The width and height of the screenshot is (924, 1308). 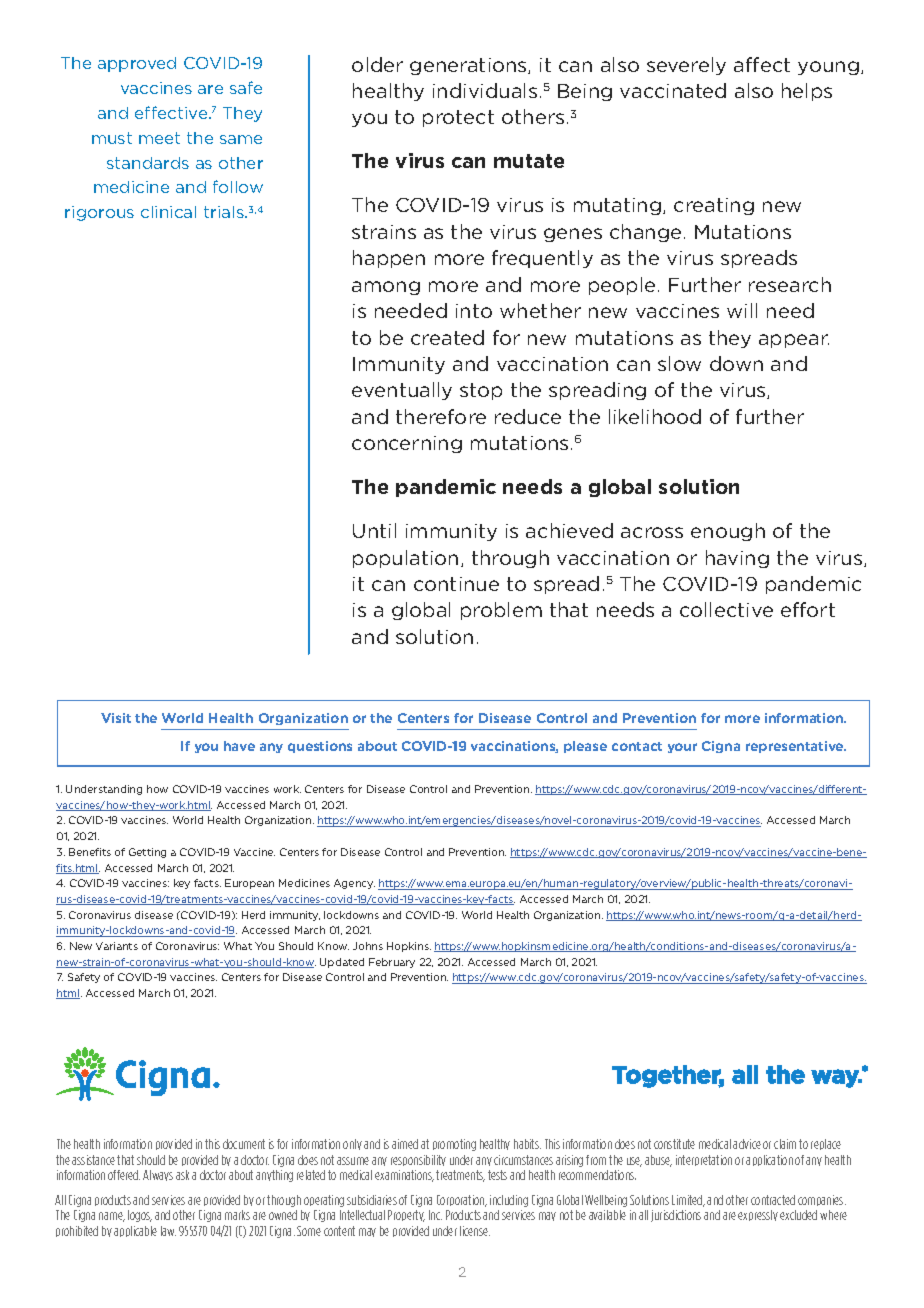 I want to click on slow, so click(x=679, y=363).
